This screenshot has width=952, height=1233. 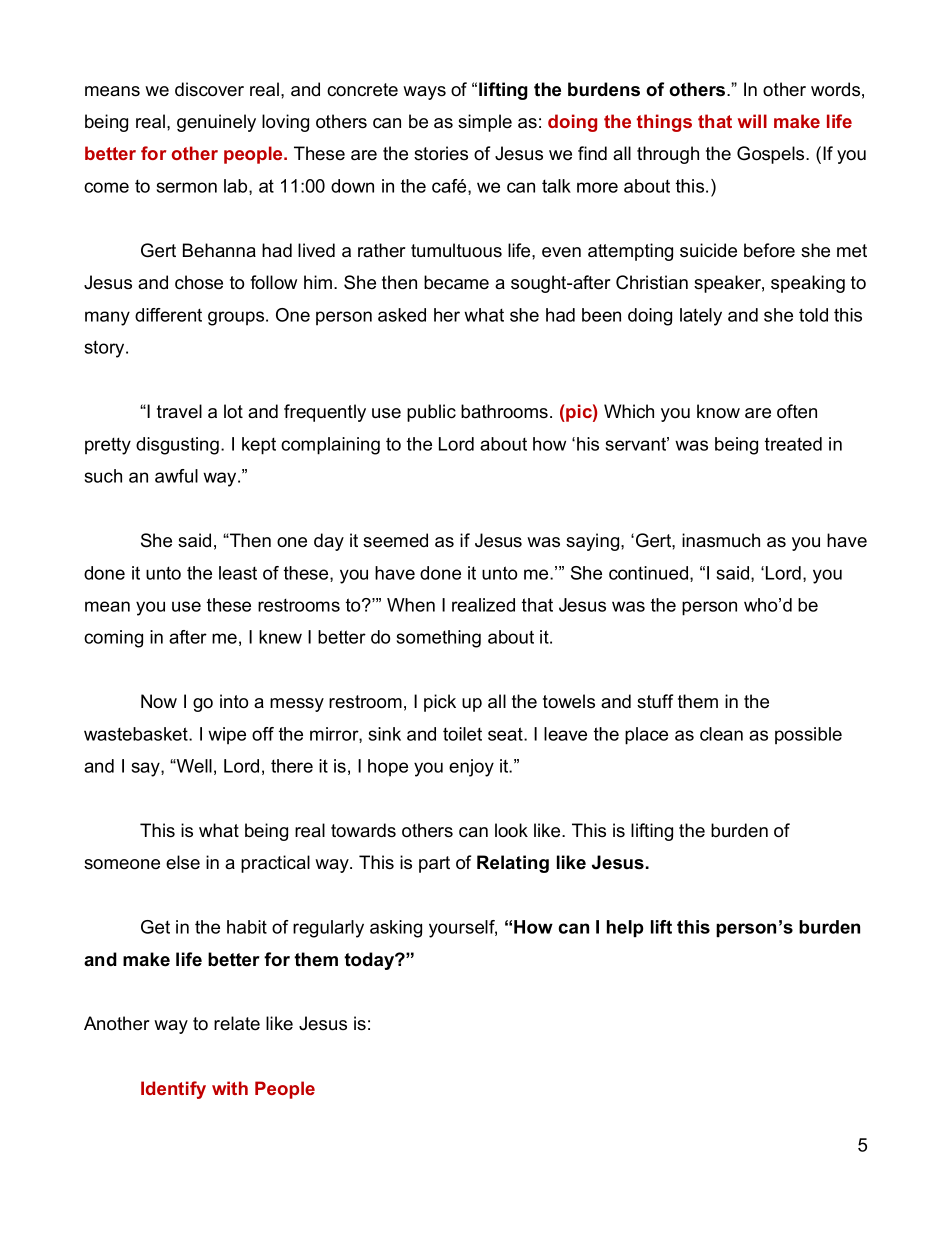 What do you see at coordinates (485, 123) in the screenshot?
I see `simple` at bounding box center [485, 123].
